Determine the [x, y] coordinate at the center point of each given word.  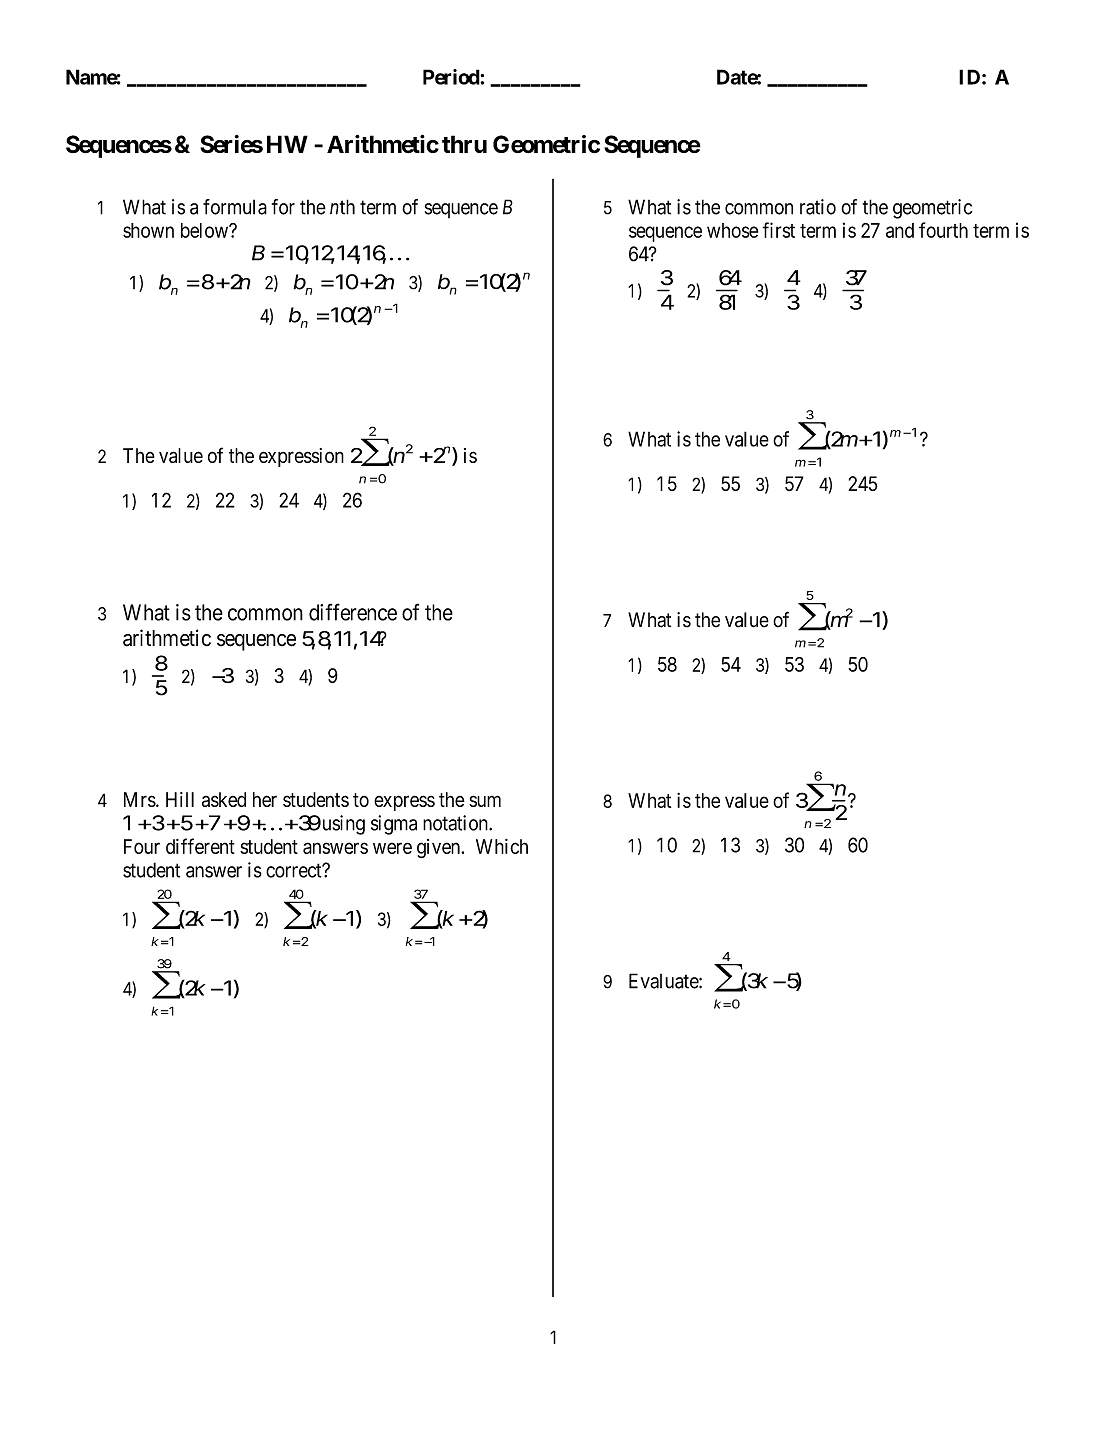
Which [502, 846]
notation [456, 823]
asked [224, 799]
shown [148, 230]
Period [452, 77]
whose [732, 230]
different [200, 846]
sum [485, 801]
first [778, 230]
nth [342, 207]
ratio [818, 207]
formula [235, 207]
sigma [394, 825]
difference [353, 612]
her [265, 799]
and [900, 230]
